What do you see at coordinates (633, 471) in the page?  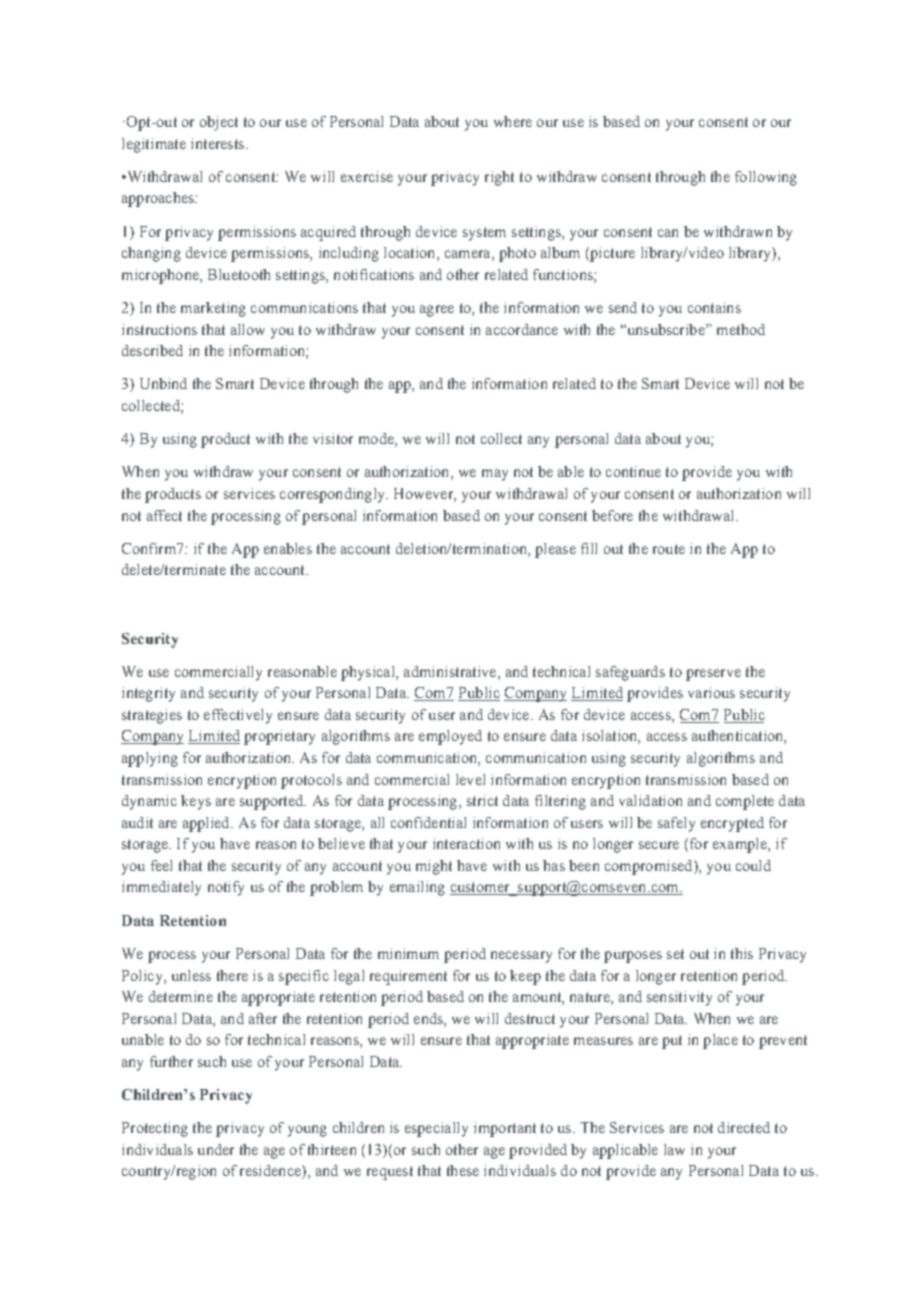 I see `continue` at bounding box center [633, 471].
